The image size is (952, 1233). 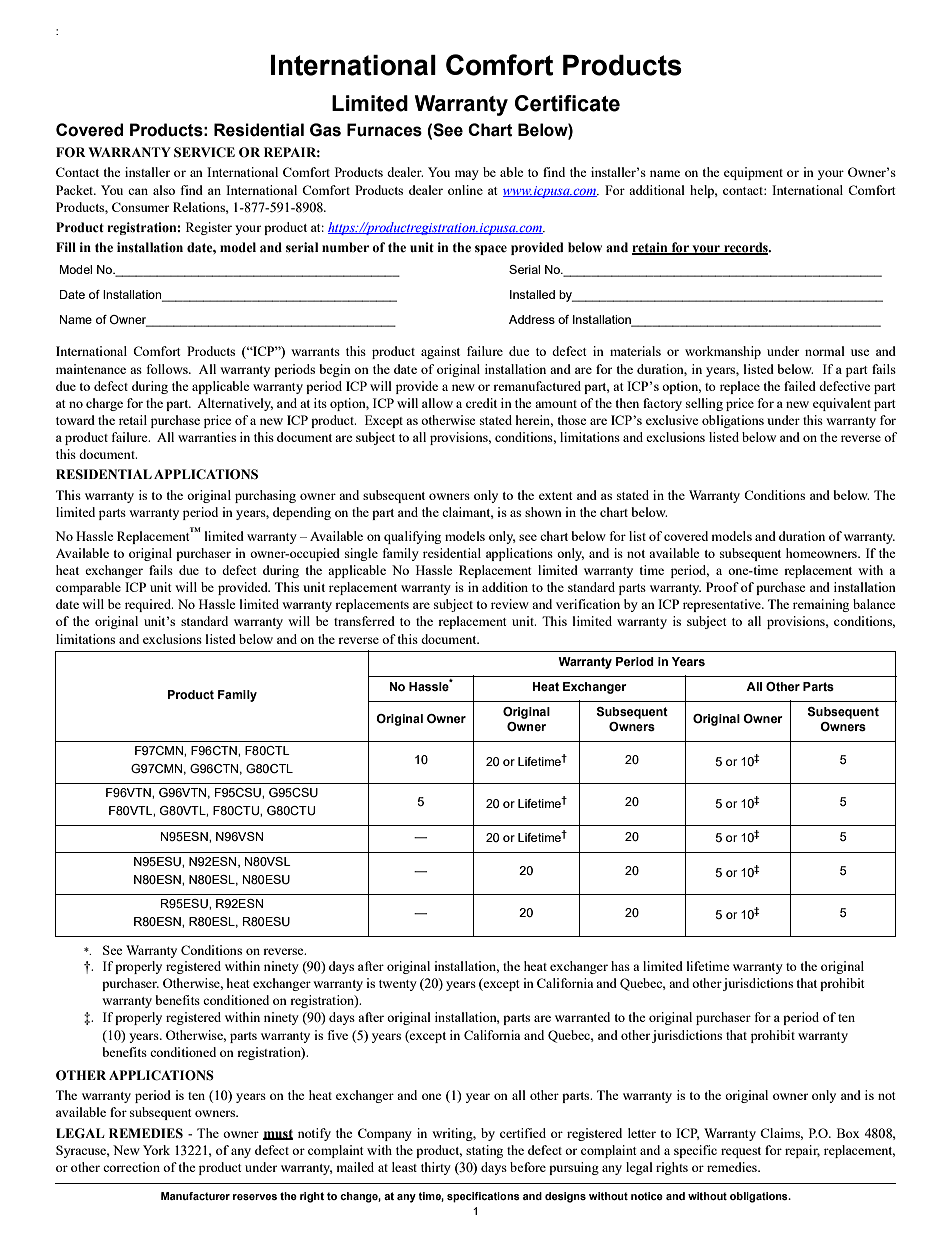 I want to click on required, so click(x=149, y=605).
